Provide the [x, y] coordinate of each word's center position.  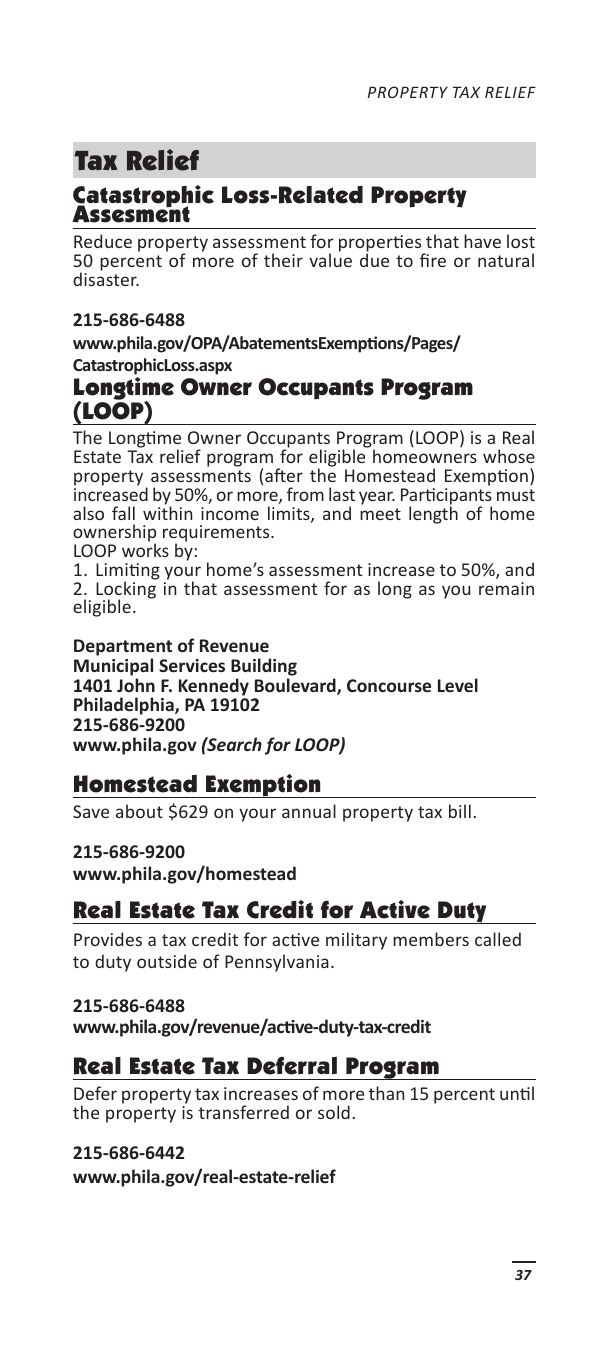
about [139, 811]
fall [123, 513]
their [283, 260]
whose [509, 456]
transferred [244, 1112]
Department [123, 649]
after [284, 475]
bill [460, 811]
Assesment [131, 213]
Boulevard [296, 686]
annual [309, 811]
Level [458, 685]
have [482, 241]
